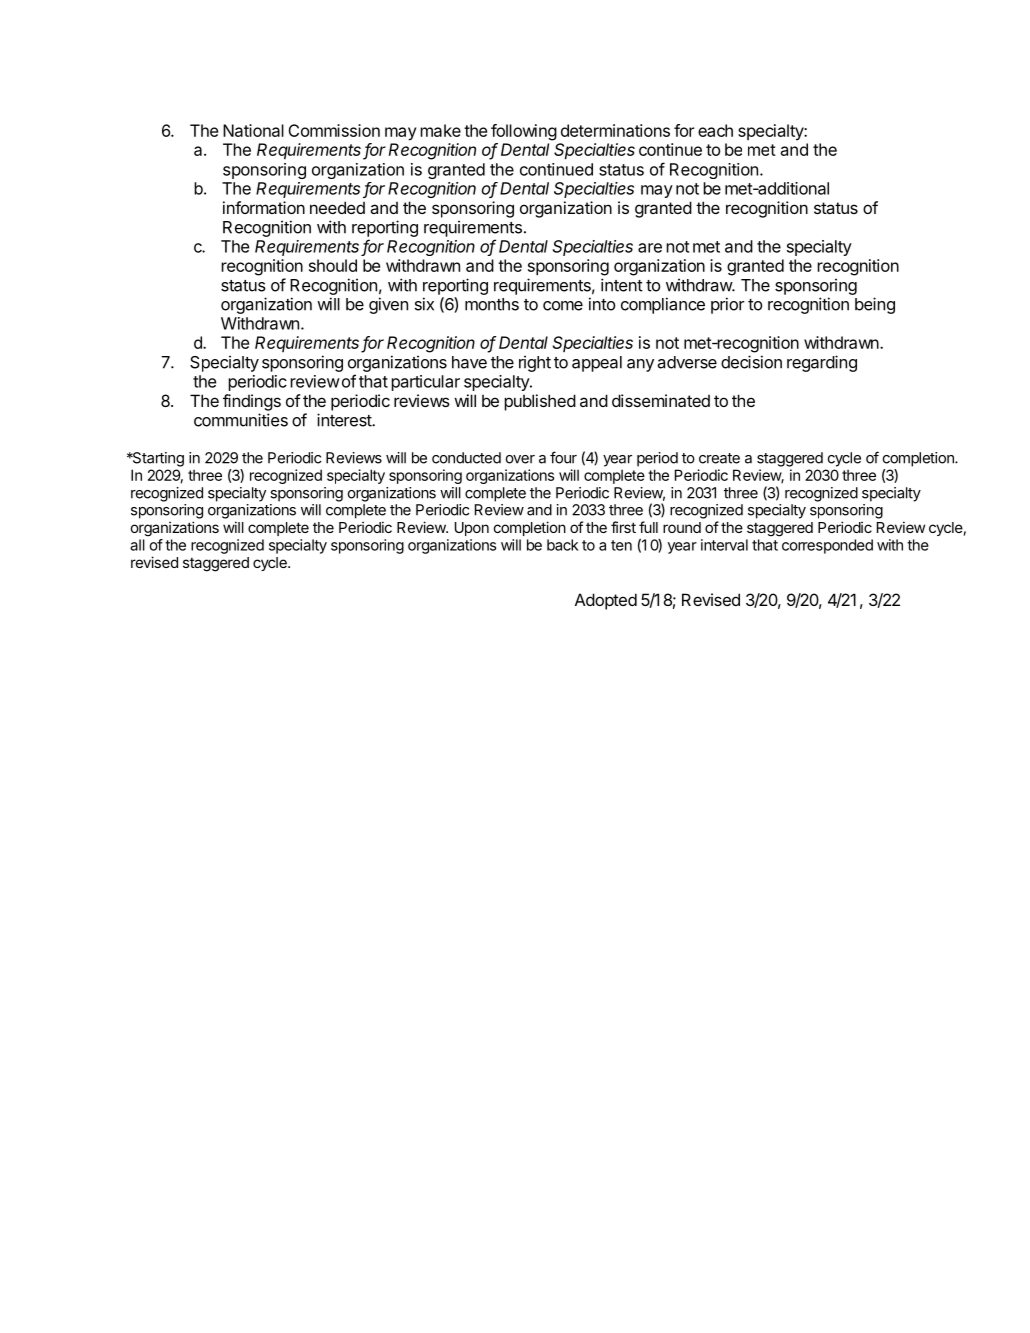  What do you see at coordinates (520, 459) in the screenshot?
I see `over` at bounding box center [520, 459].
